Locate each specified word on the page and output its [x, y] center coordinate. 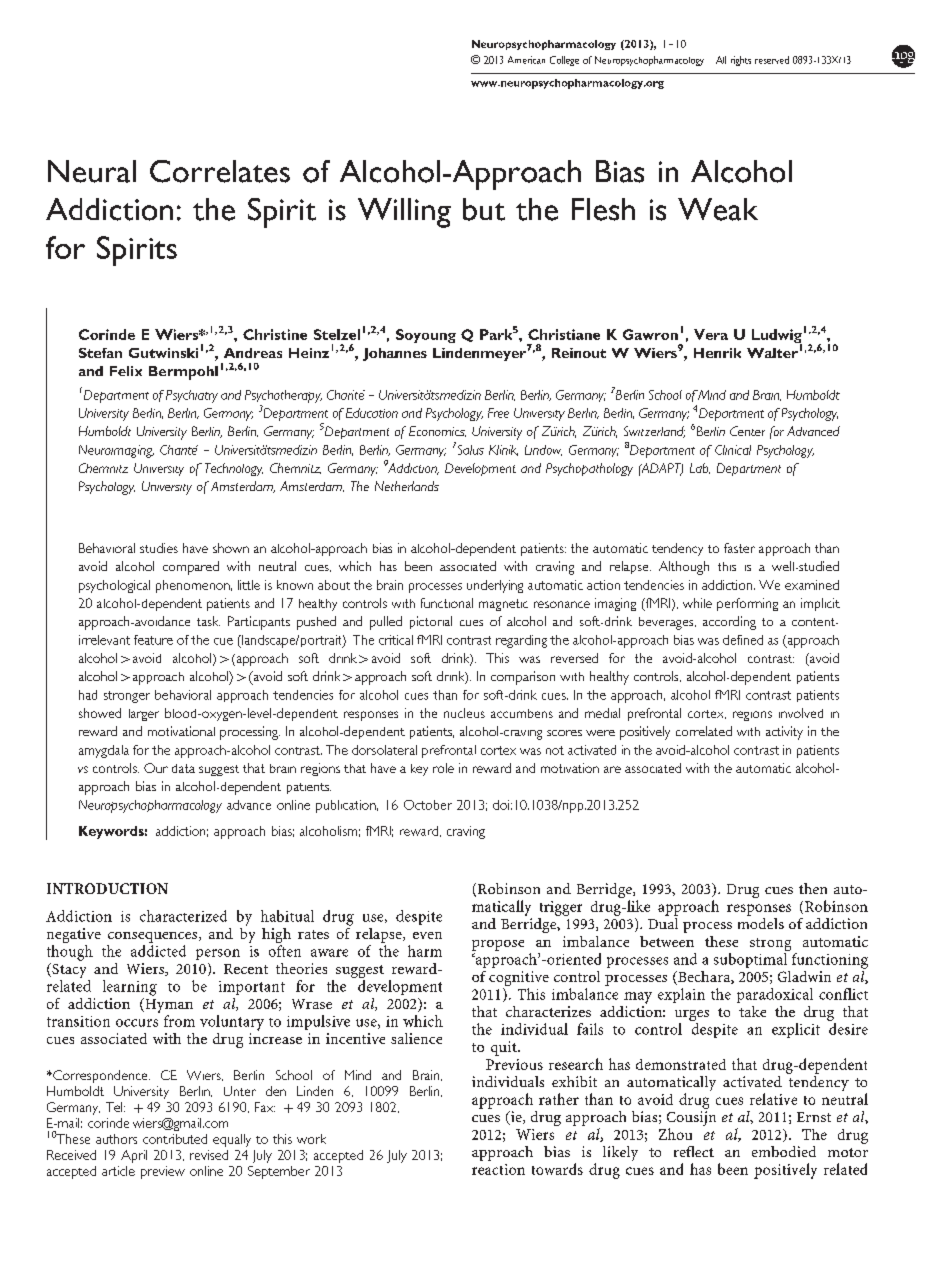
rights [741, 61]
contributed [175, 1139]
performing [747, 604]
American [526, 60]
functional [447, 603]
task [208, 621]
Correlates [220, 171]
